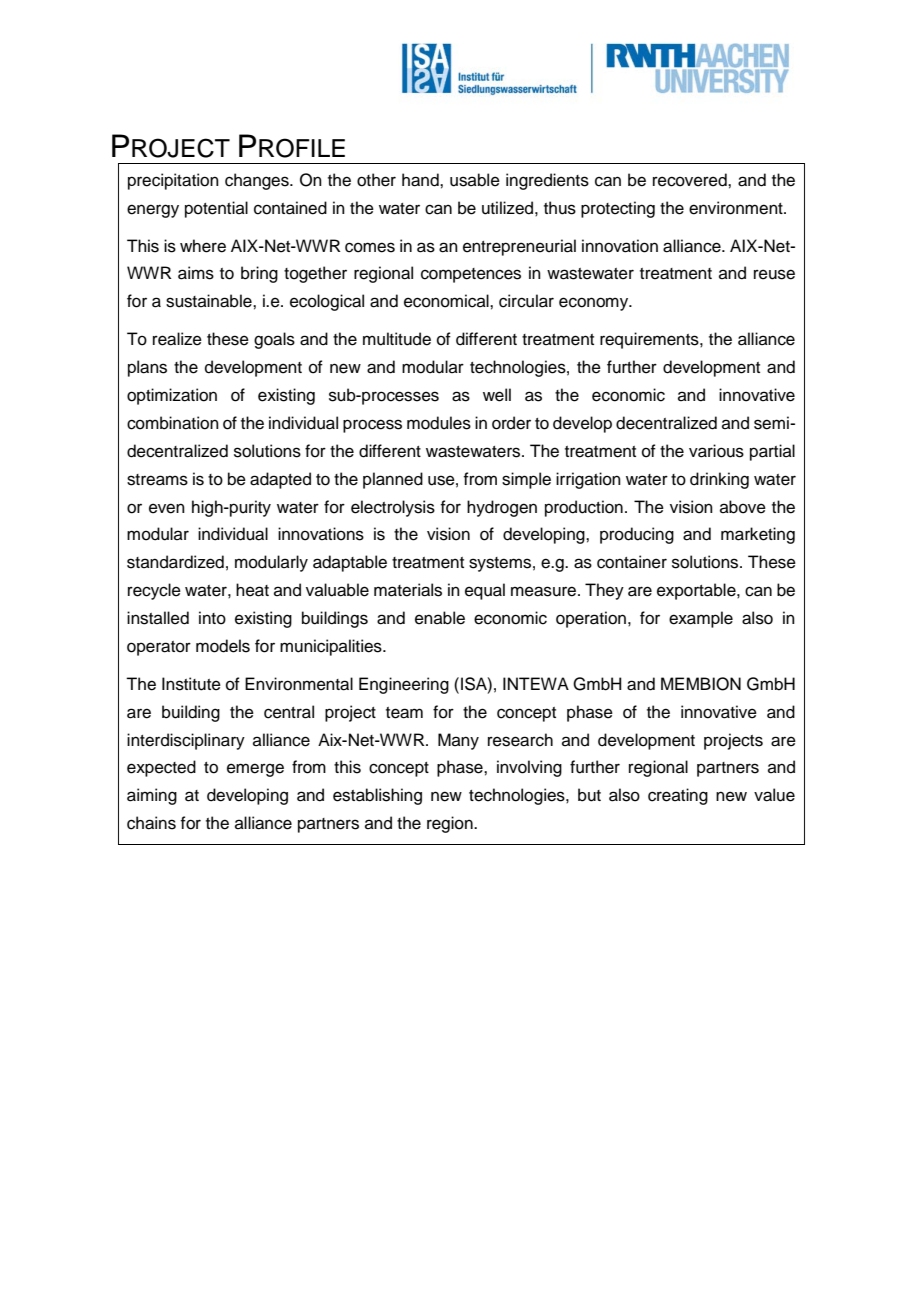 This screenshot has height=1308, width=924. I want to click on aiming, so click(152, 796).
